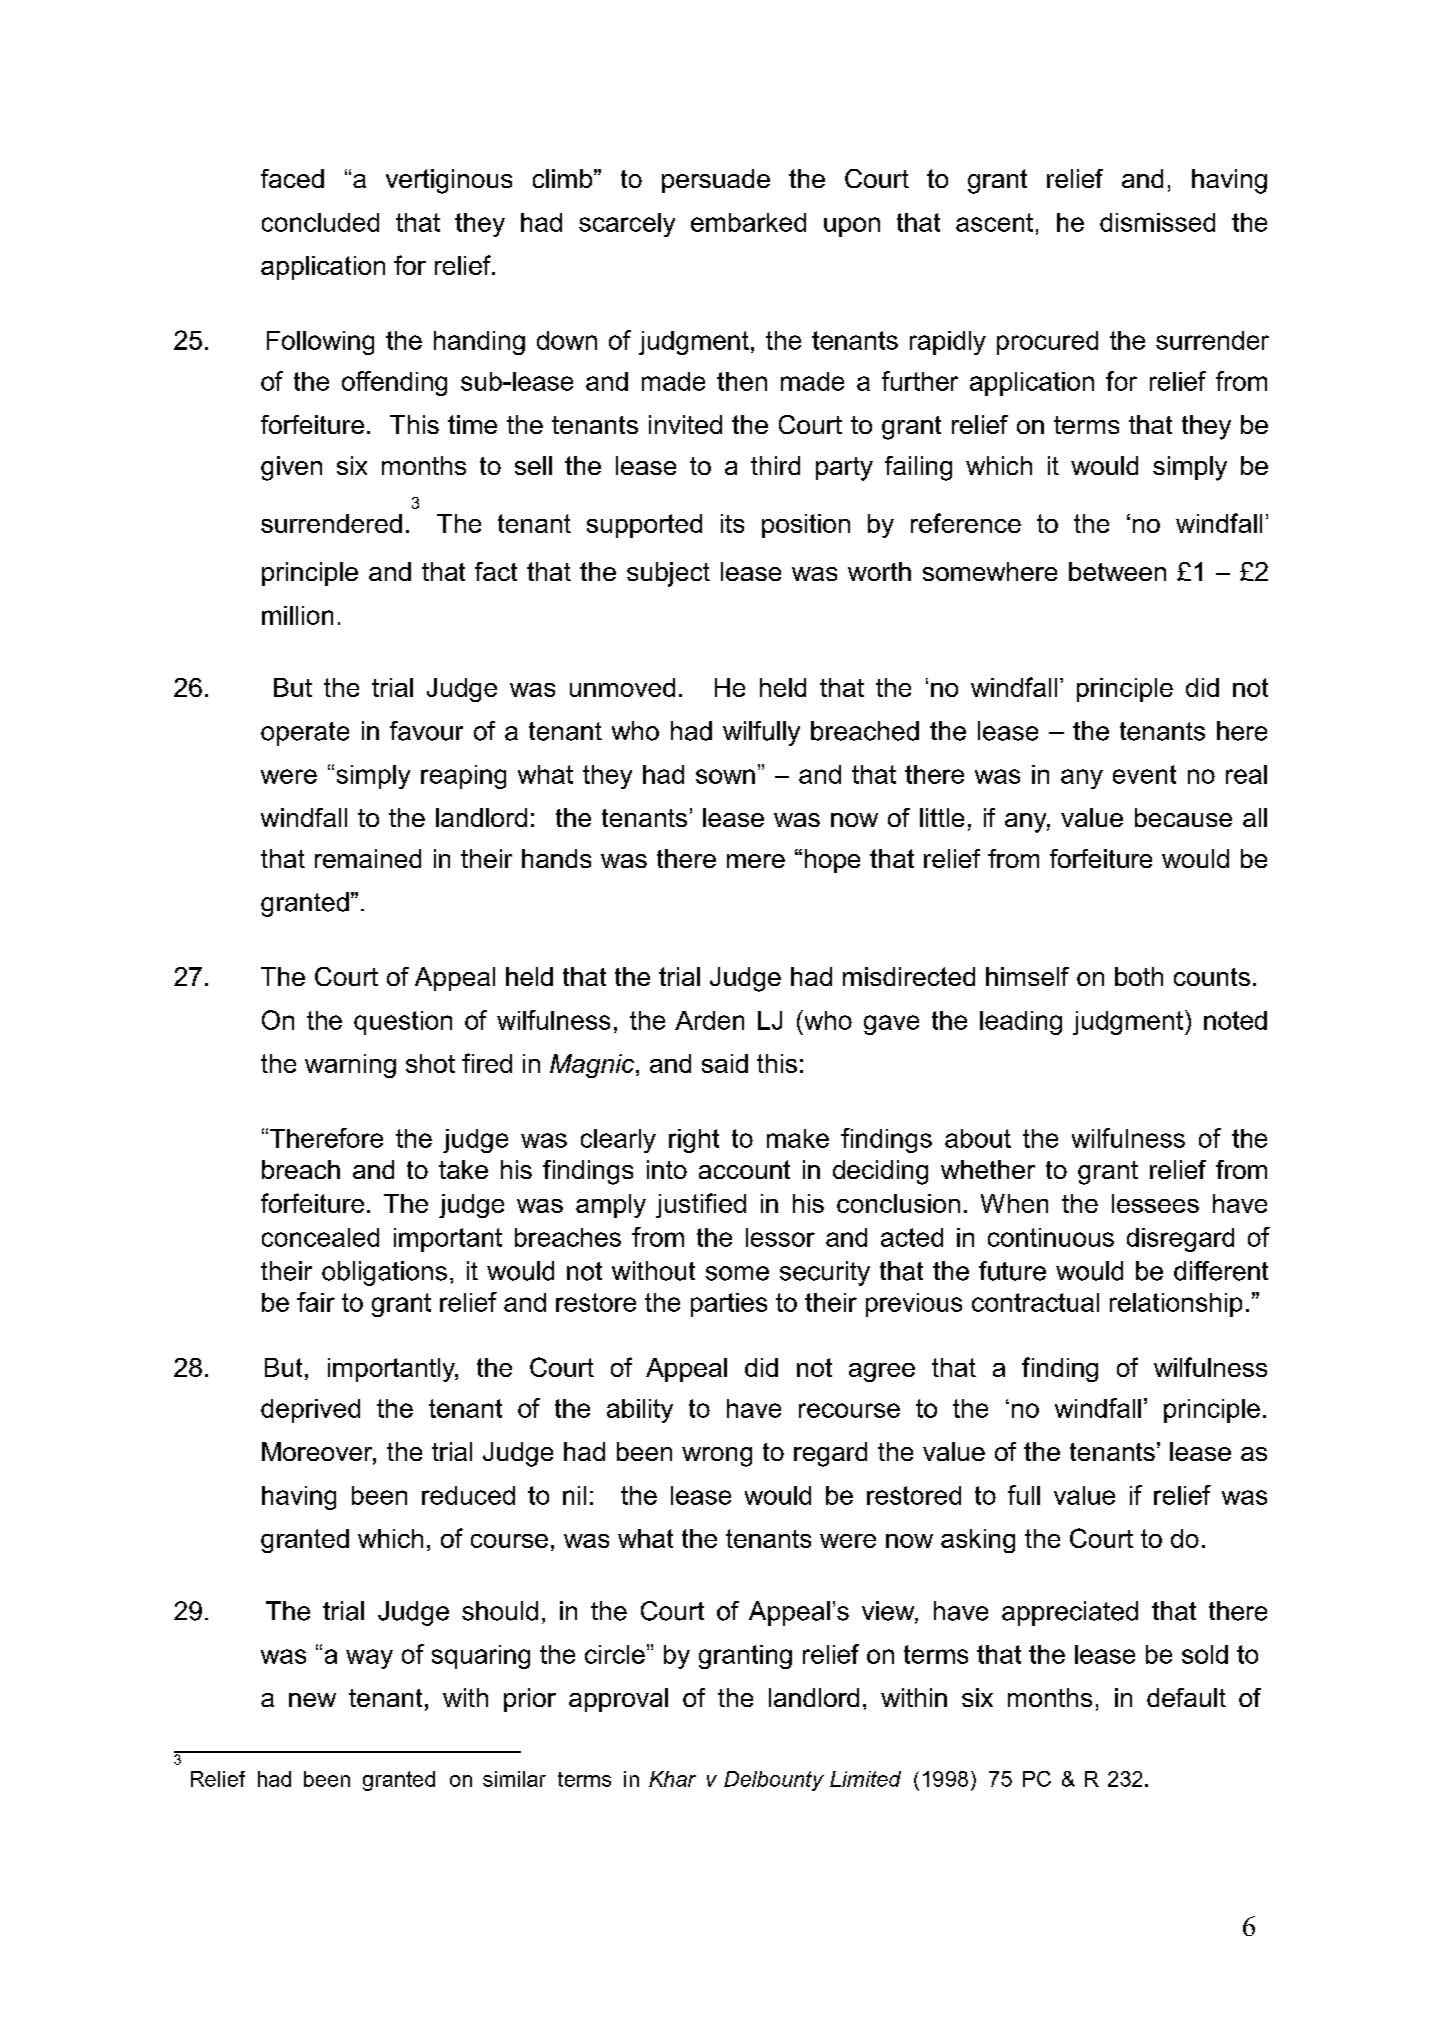  I want to click on Arden, so click(709, 1020).
